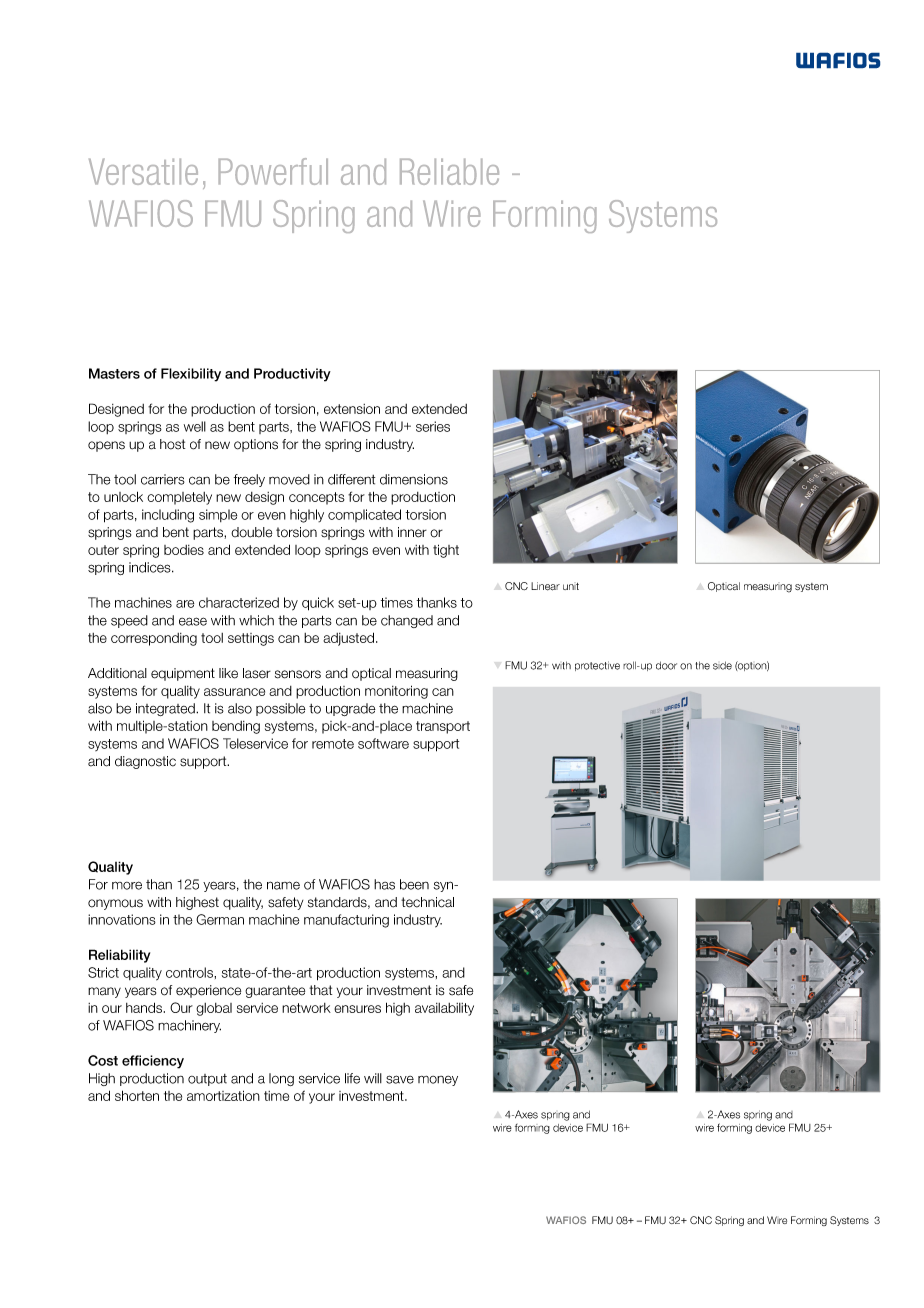  Describe the element at coordinates (407, 621) in the screenshot. I see `changed` at that location.
